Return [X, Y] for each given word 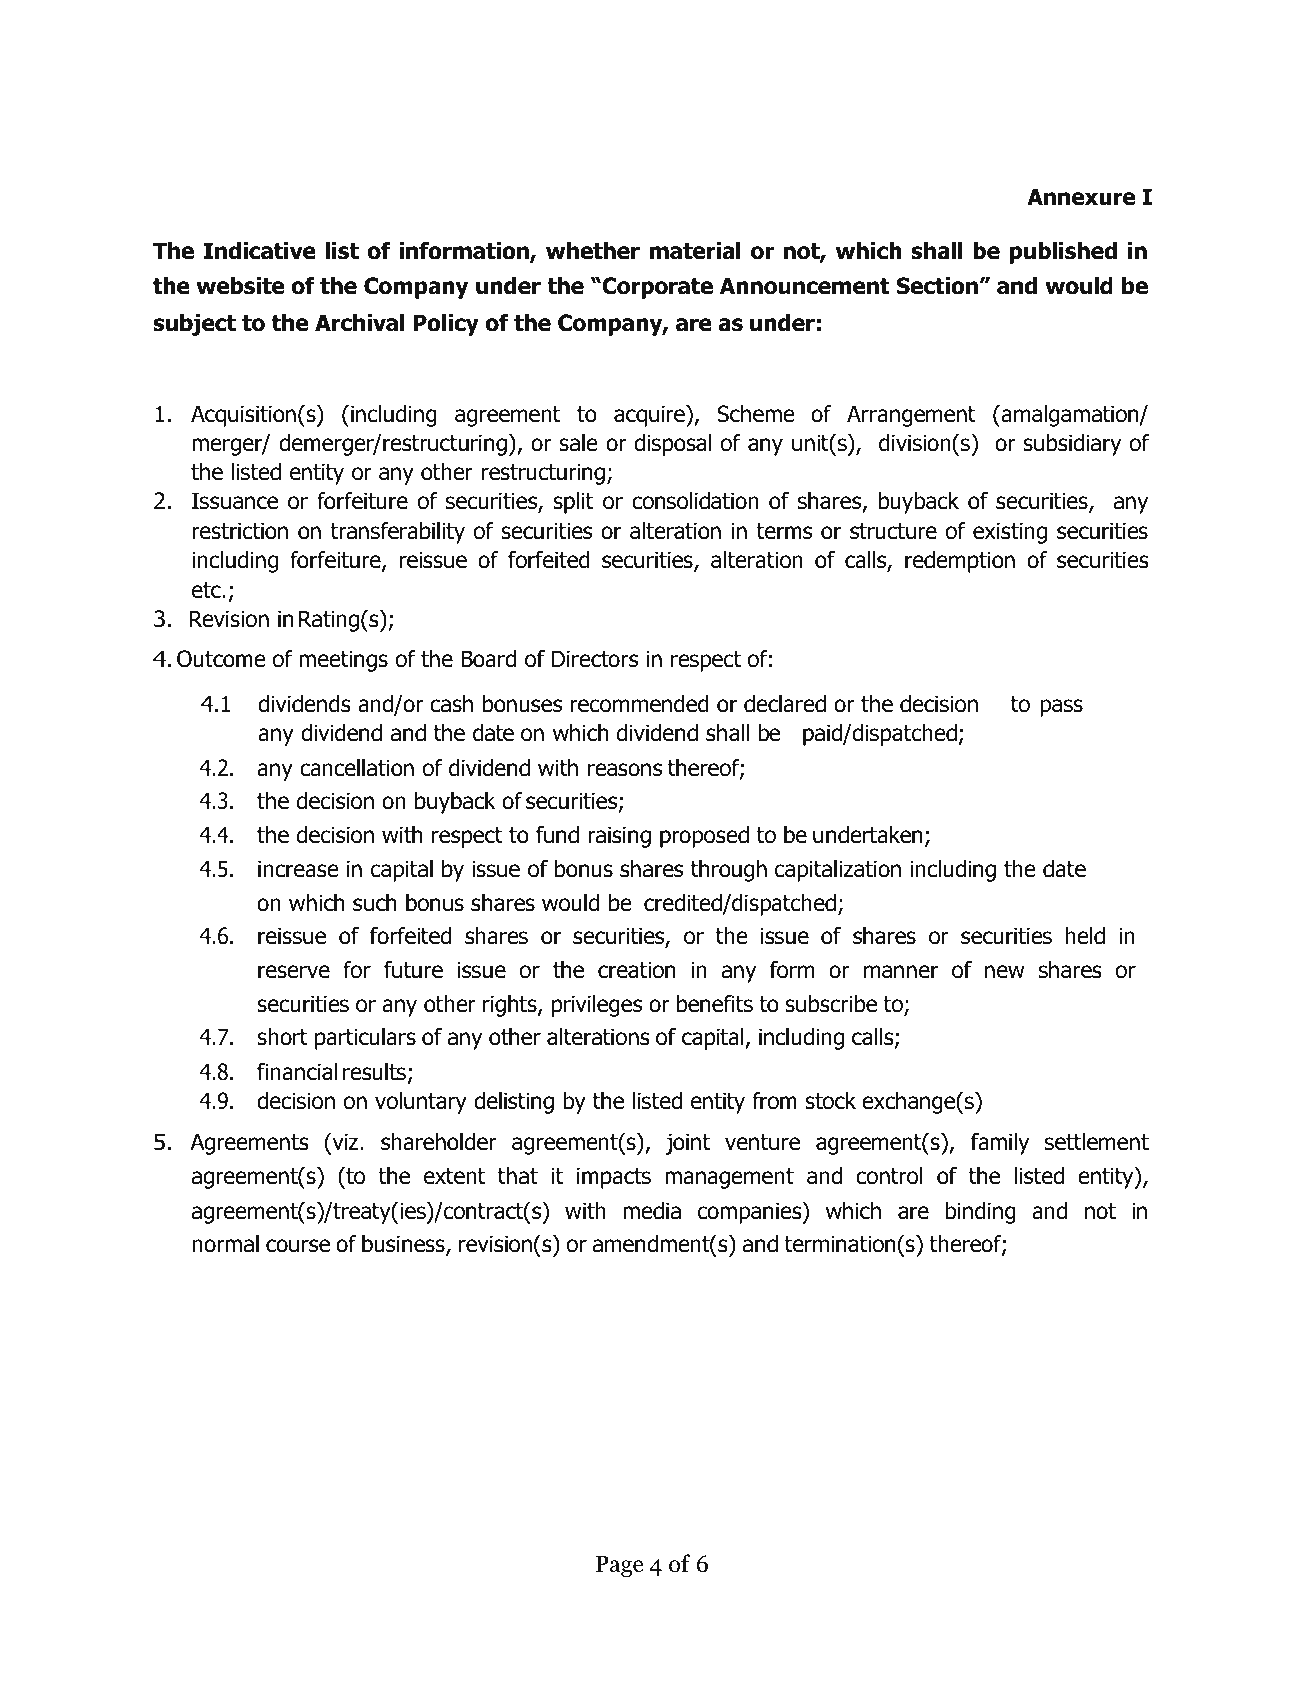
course [298, 1246]
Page [619, 1566]
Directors [595, 659]
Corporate [656, 288]
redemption [960, 562]
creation [636, 970]
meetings [343, 661]
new [1004, 972]
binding [980, 1213]
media [652, 1211]
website [240, 286]
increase [298, 869]
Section [937, 286]
